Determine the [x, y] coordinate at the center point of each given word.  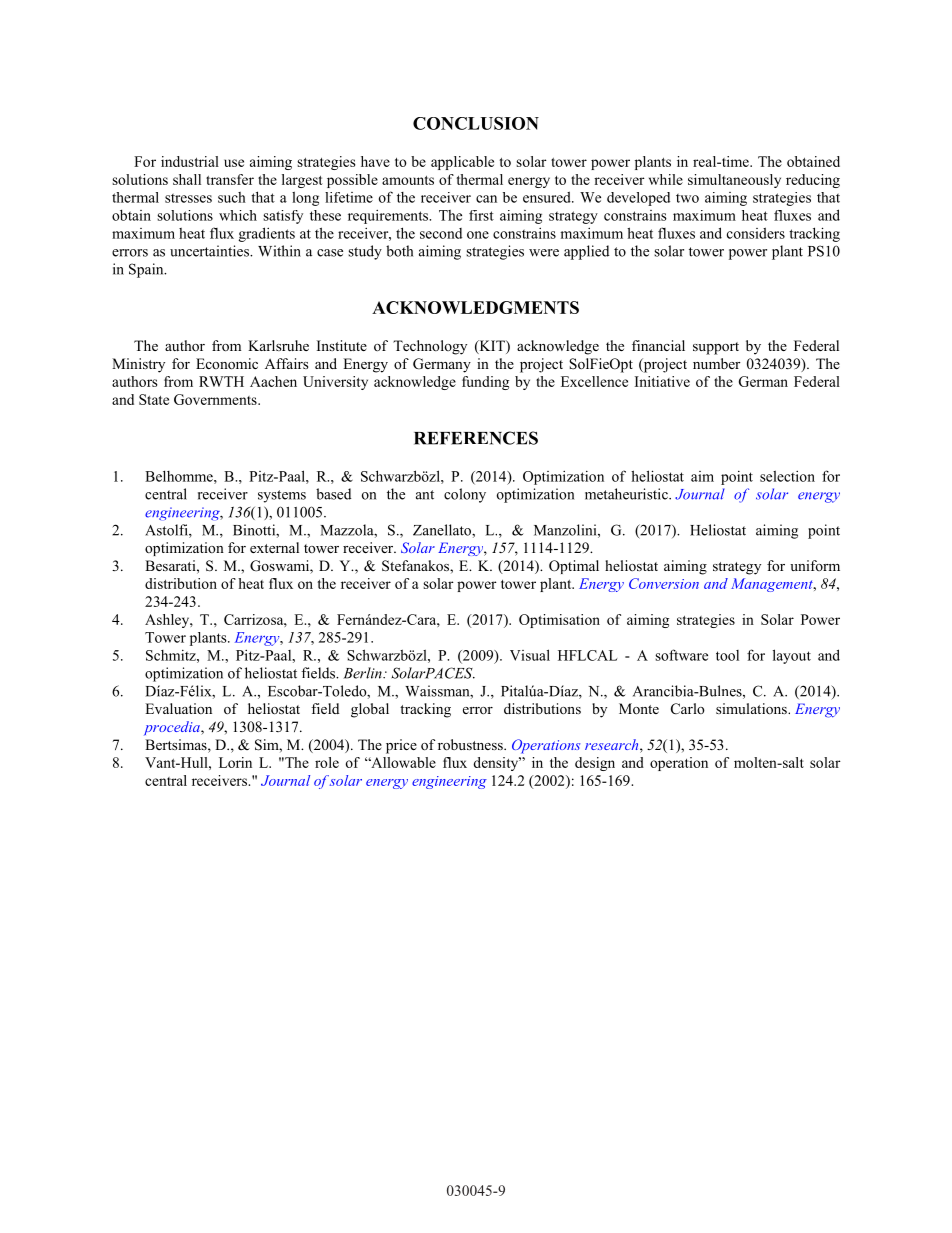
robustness [471, 745]
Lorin [235, 762]
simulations [752, 709]
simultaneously [734, 181]
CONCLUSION [476, 123]
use [234, 163]
